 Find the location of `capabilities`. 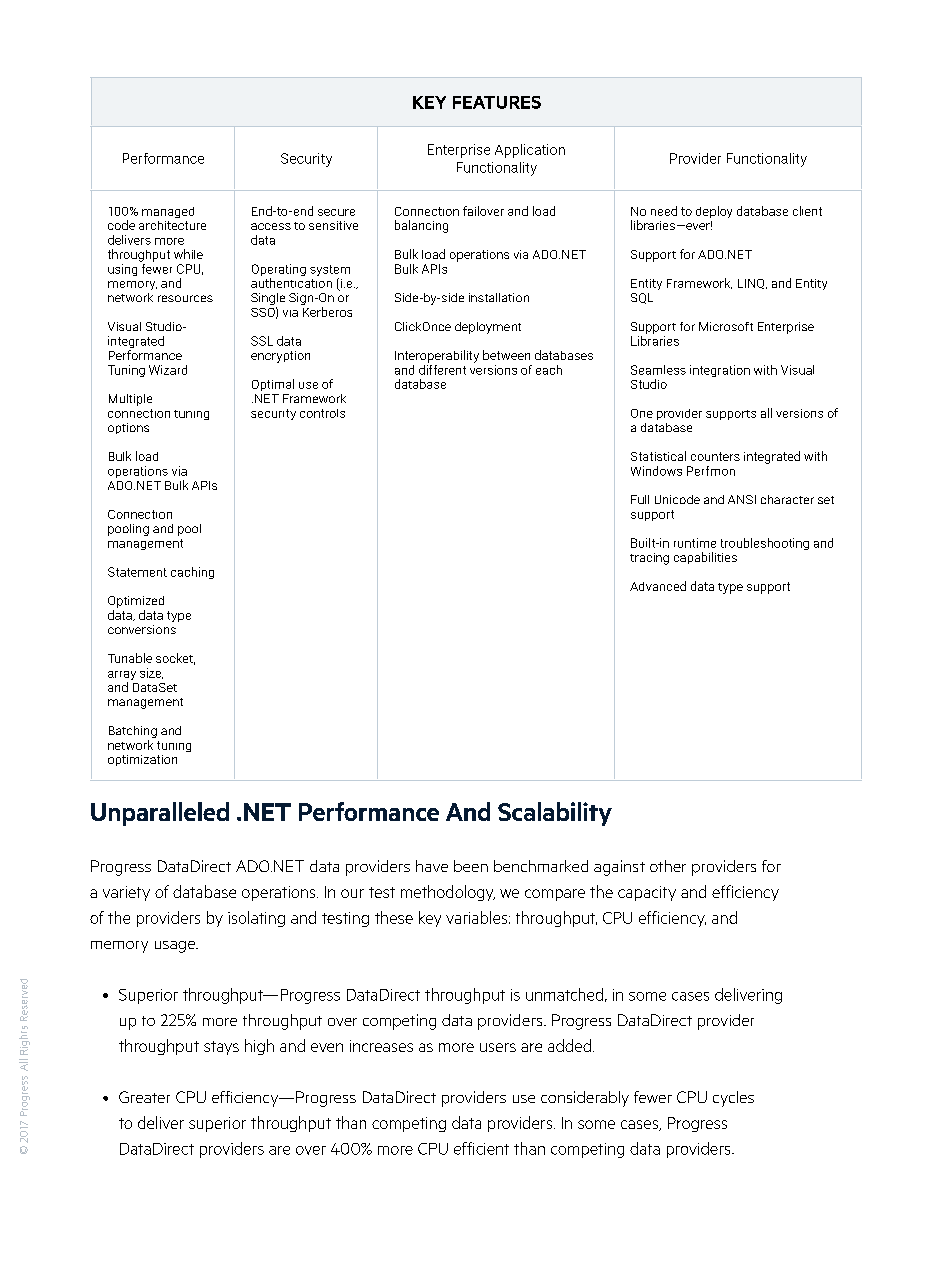

capabilities is located at coordinates (705, 558).
